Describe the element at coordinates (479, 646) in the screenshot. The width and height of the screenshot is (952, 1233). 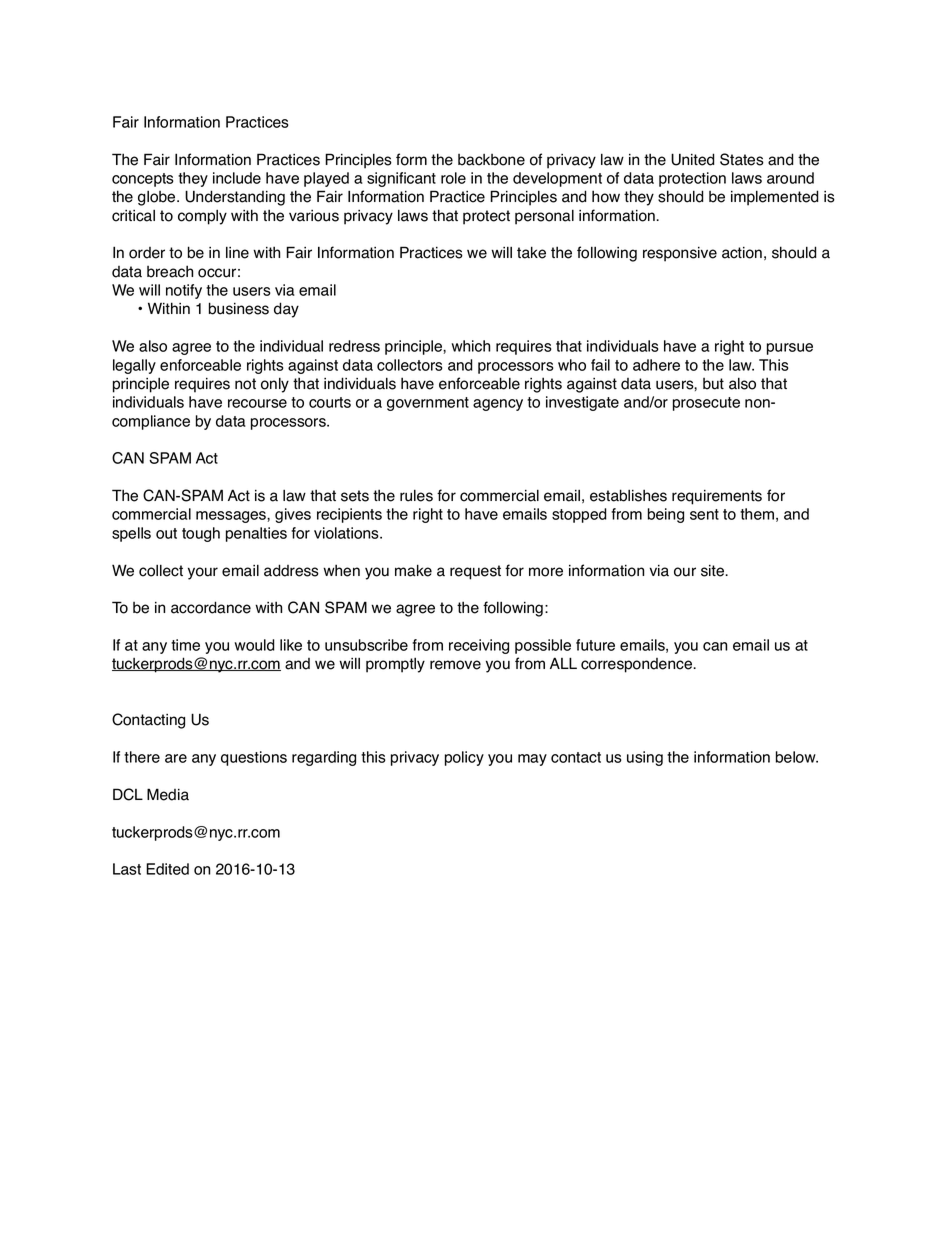
I see `receiving` at that location.
